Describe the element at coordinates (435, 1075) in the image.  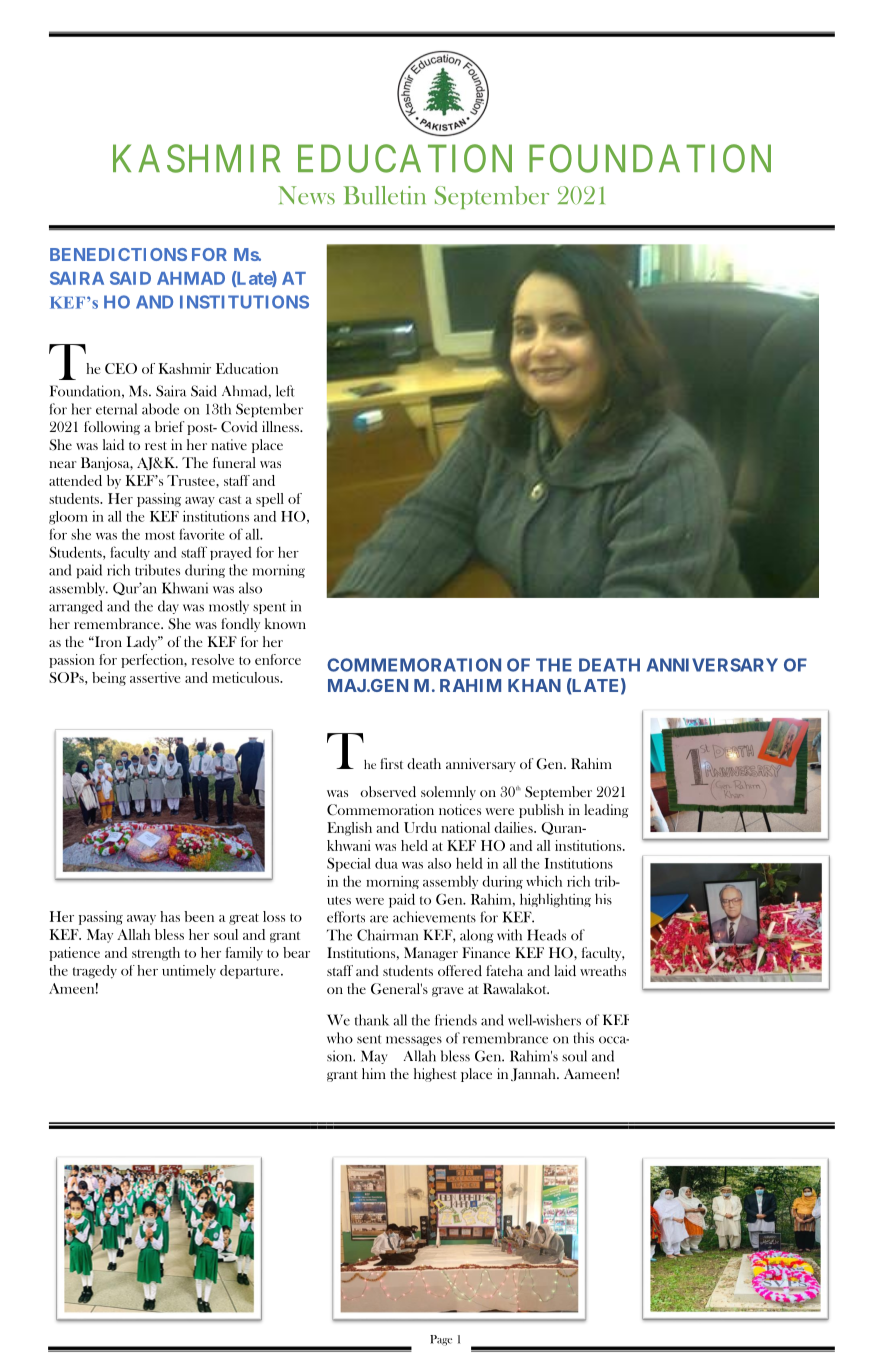
I see `highest` at that location.
